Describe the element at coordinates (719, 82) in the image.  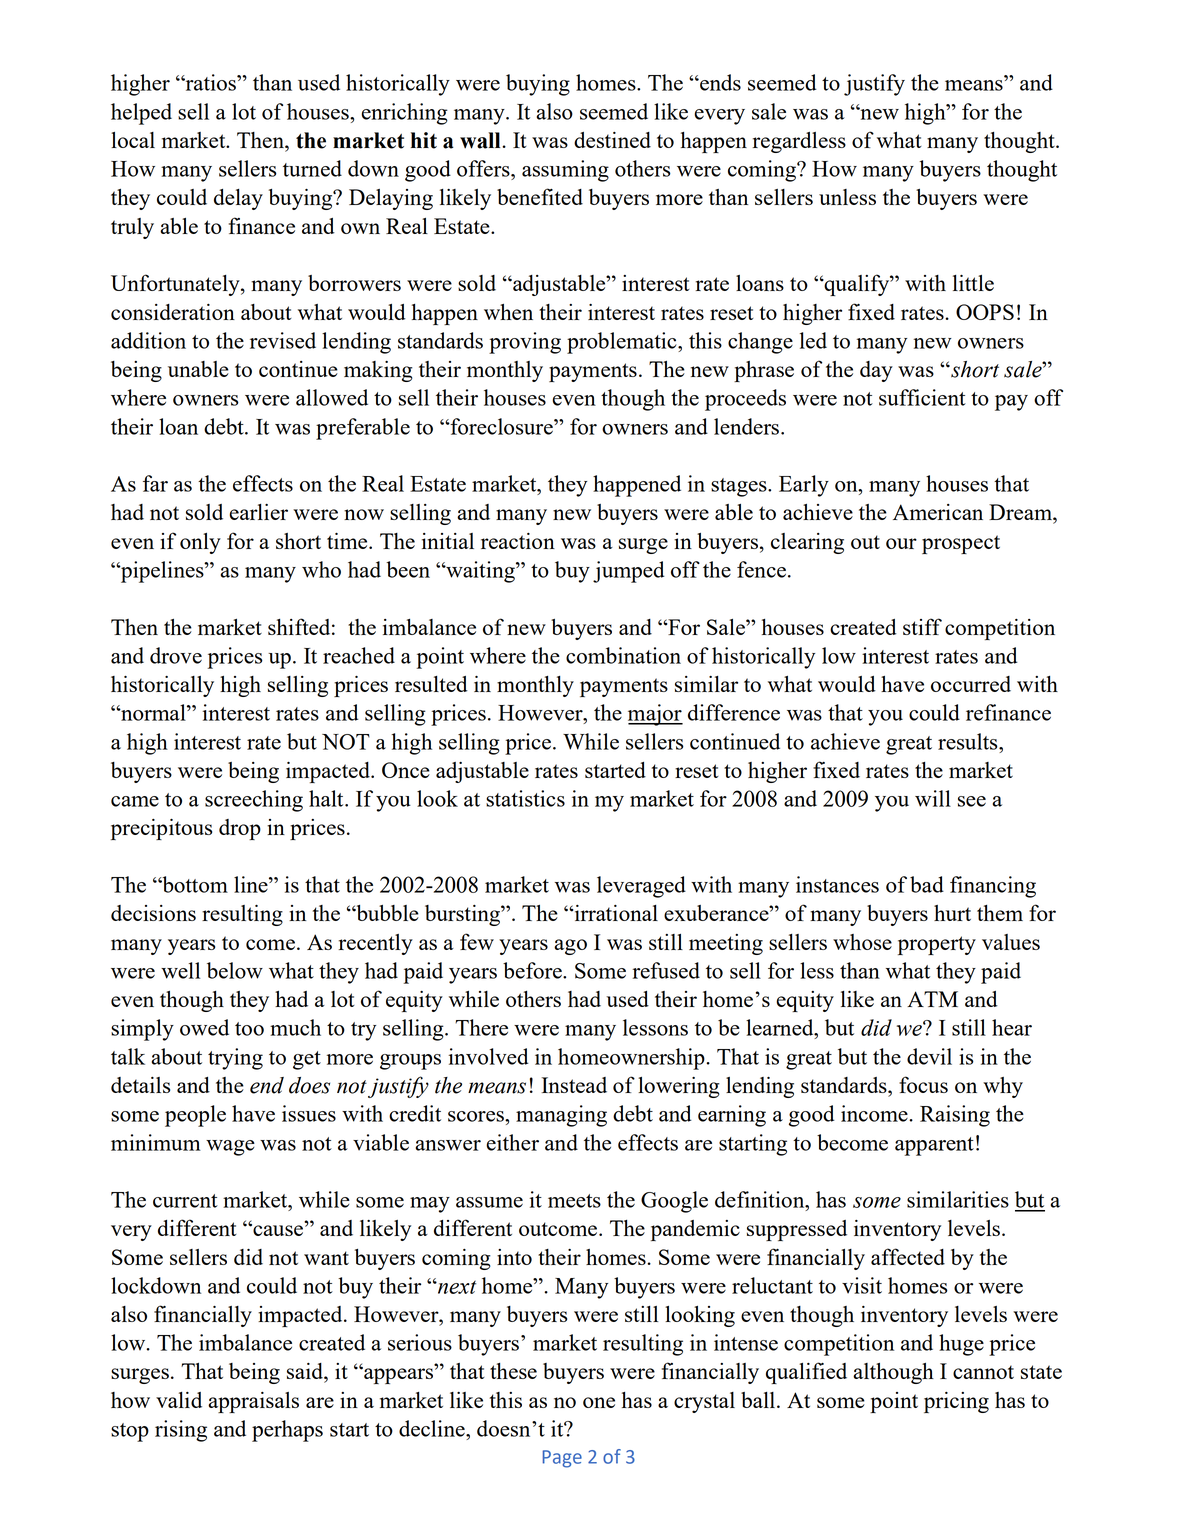
I see `ends` at that location.
